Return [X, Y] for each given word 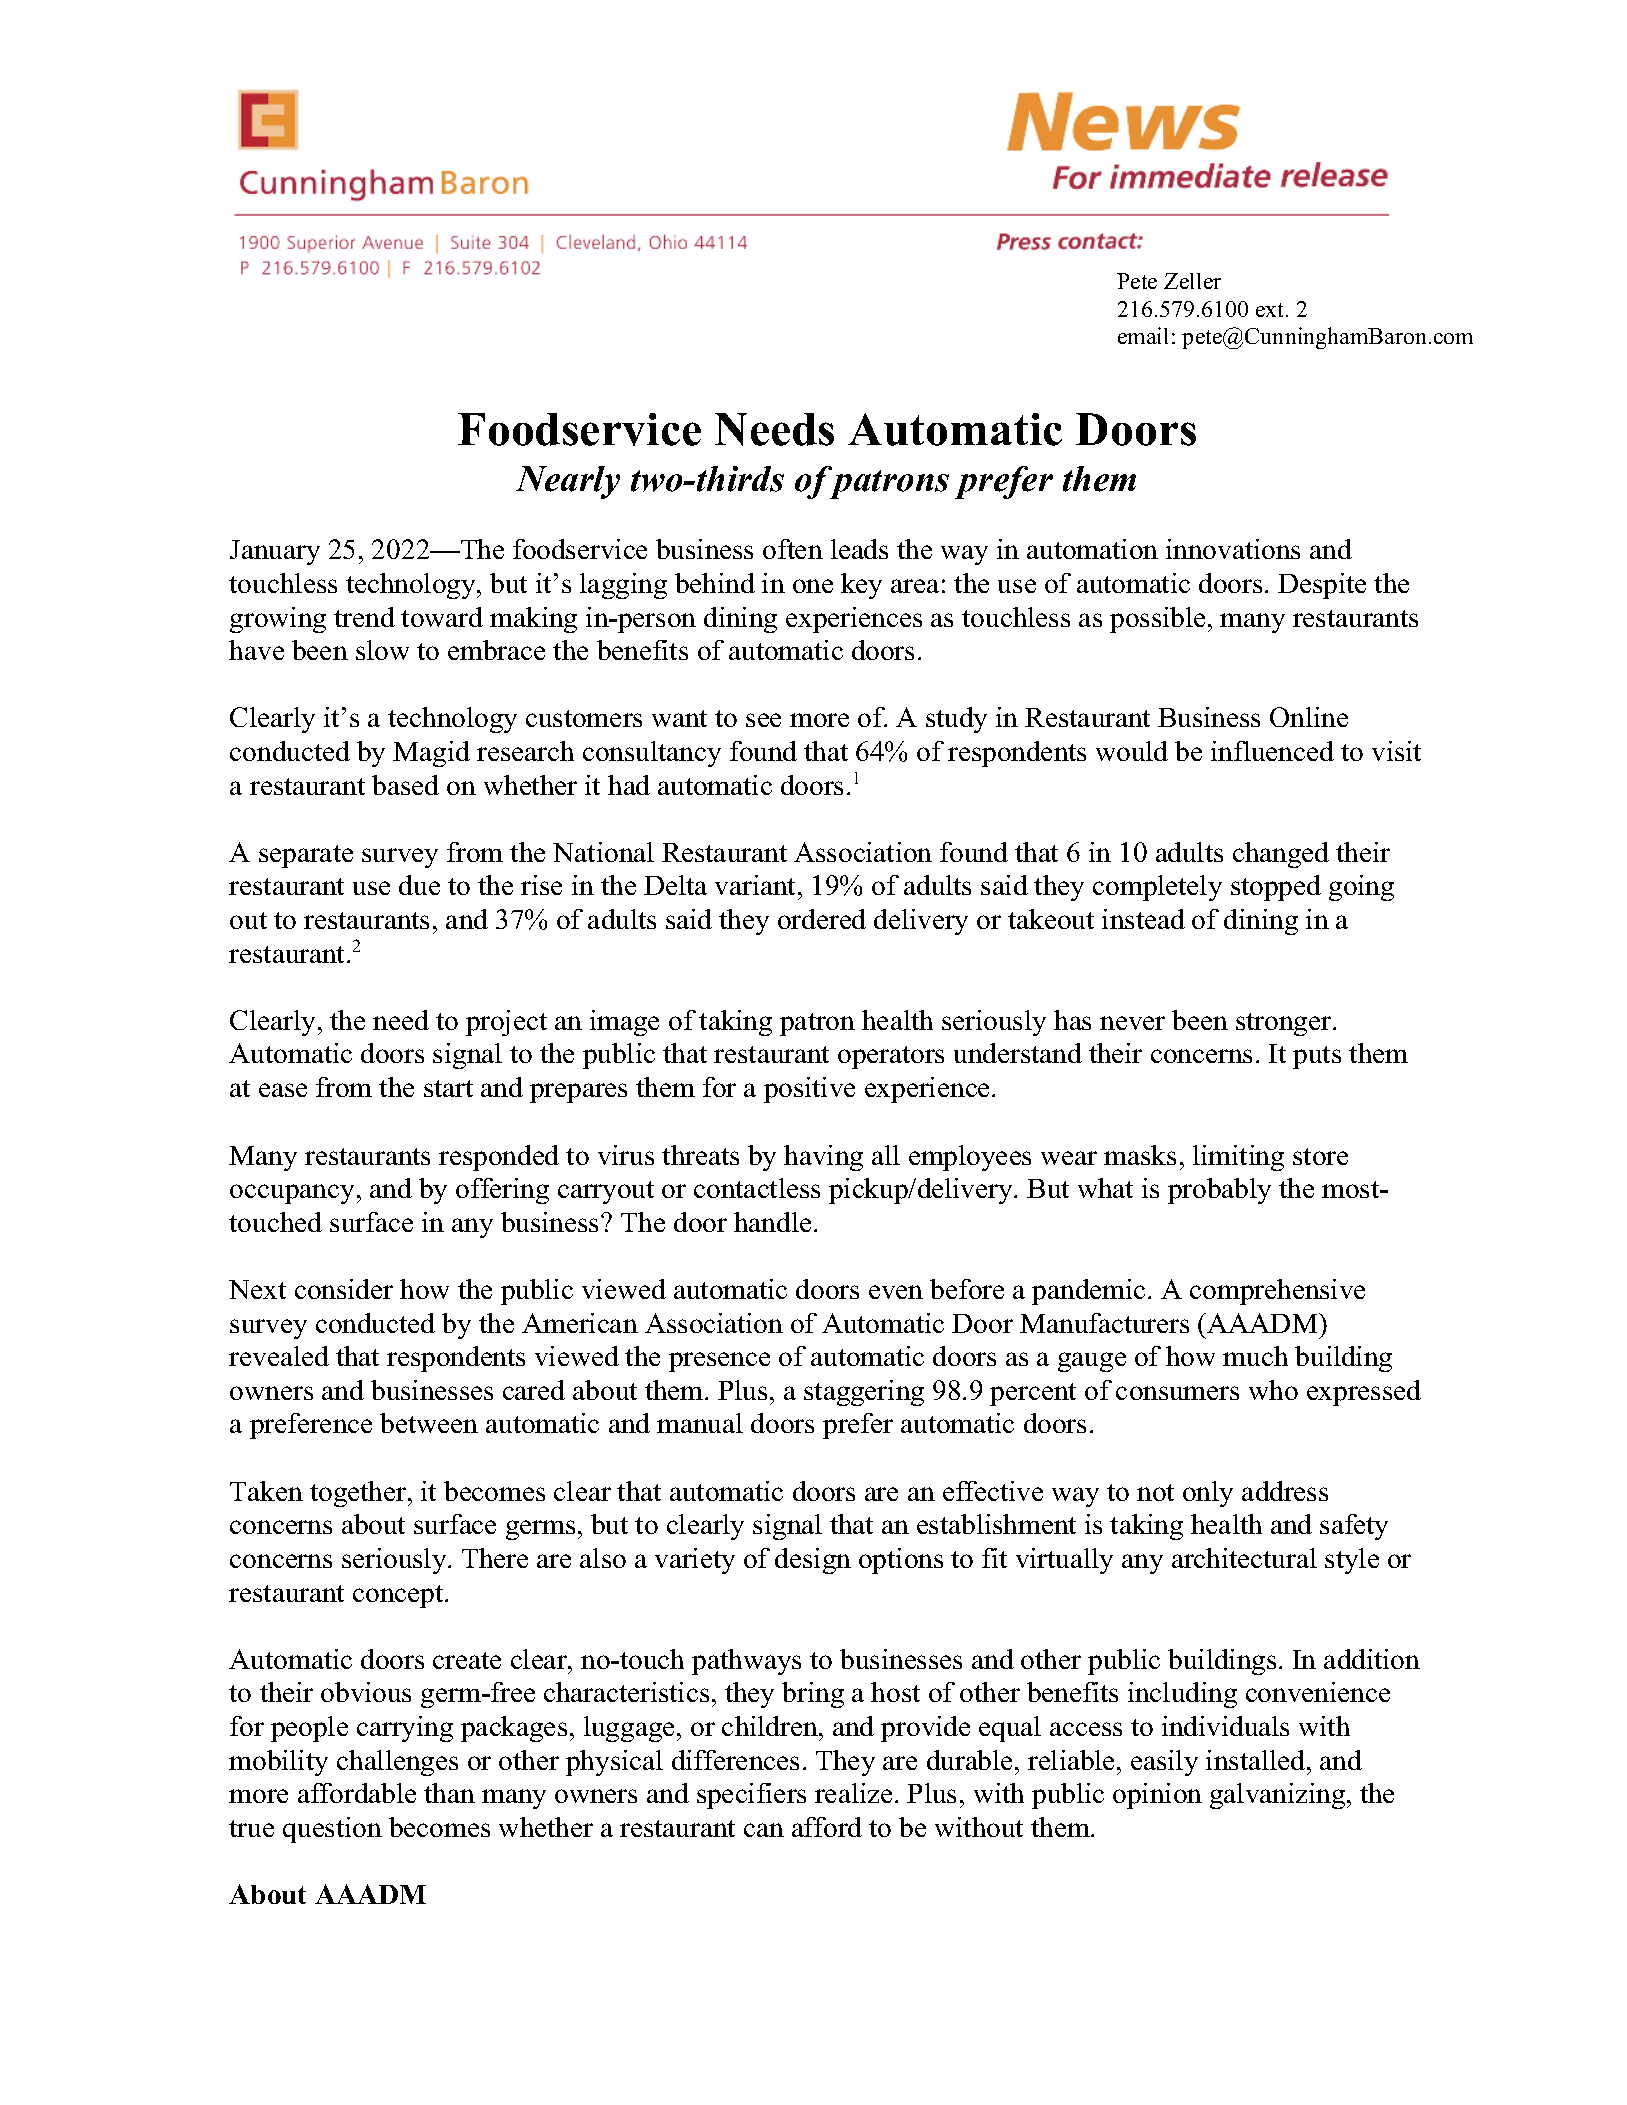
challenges [397, 1763]
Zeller [1192, 281]
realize [853, 1793]
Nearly [568, 482]
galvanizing [1279, 1796]
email [1143, 335]
